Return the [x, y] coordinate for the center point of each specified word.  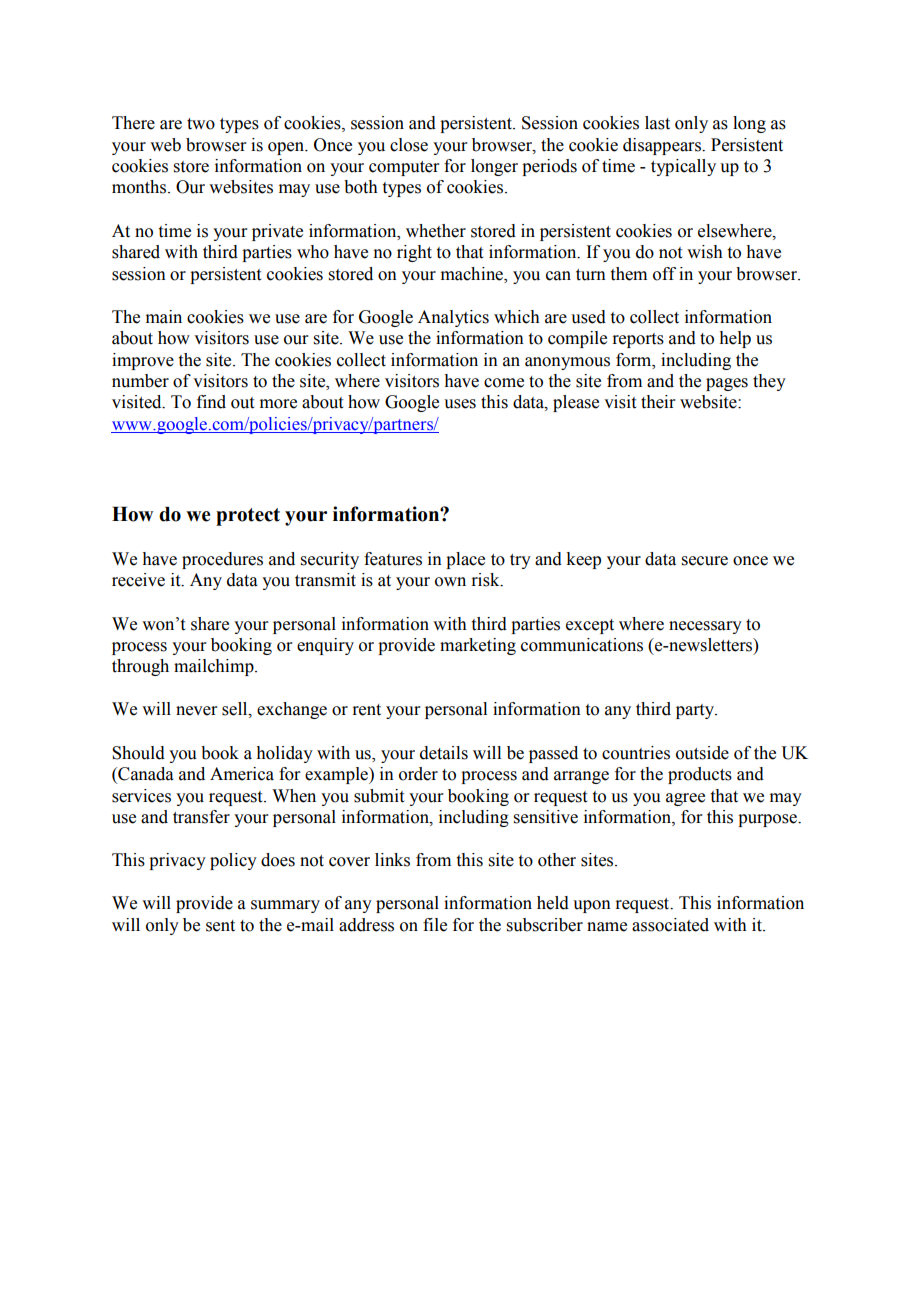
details [444, 753]
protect [248, 517]
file [435, 925]
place [465, 560]
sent [220, 926]
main [164, 317]
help [735, 339]
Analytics [453, 318]
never [197, 711]
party [696, 711]
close [409, 145]
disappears [663, 146]
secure [705, 561]
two [201, 124]
